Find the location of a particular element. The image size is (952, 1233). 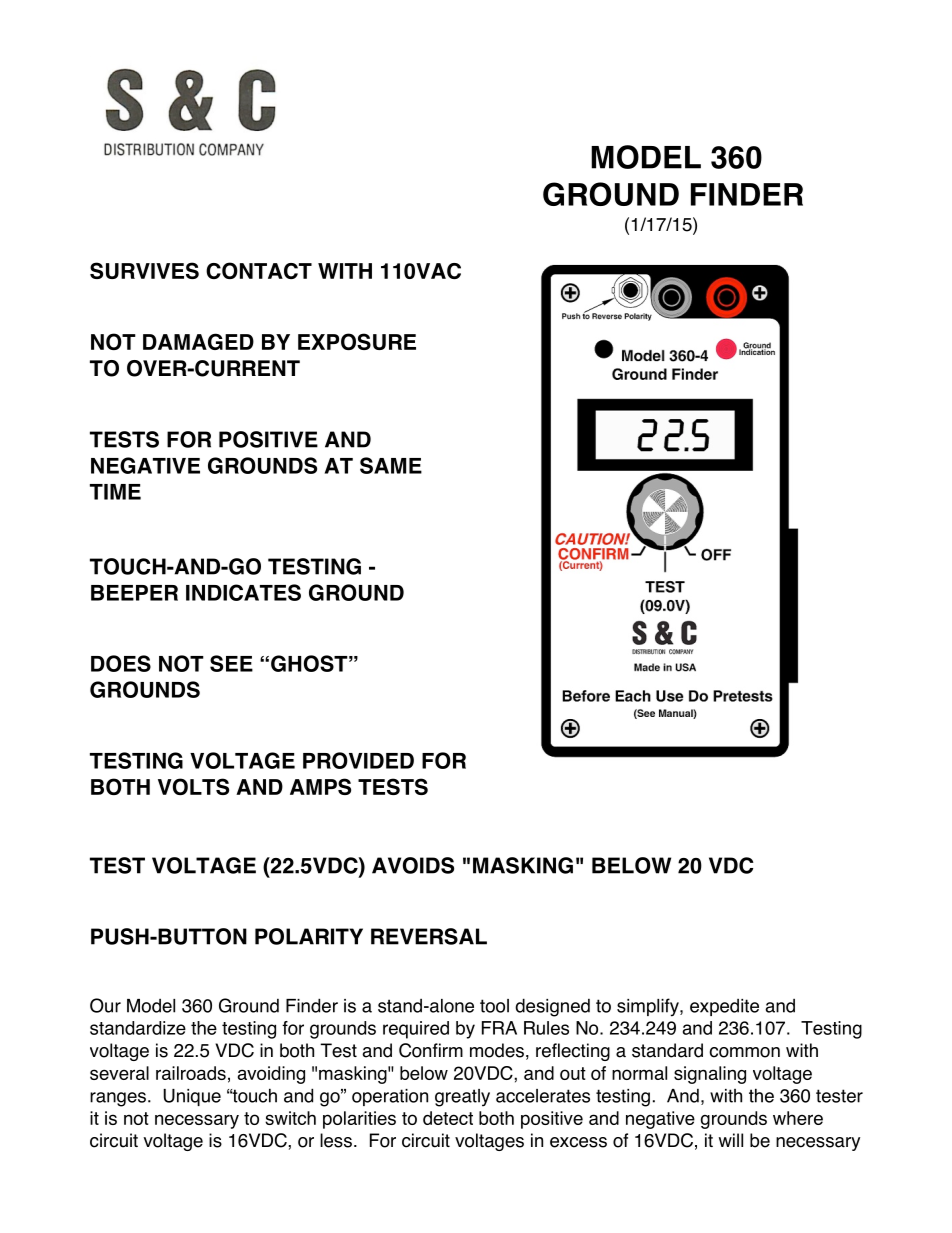

AVOIDS is located at coordinates (413, 865).
